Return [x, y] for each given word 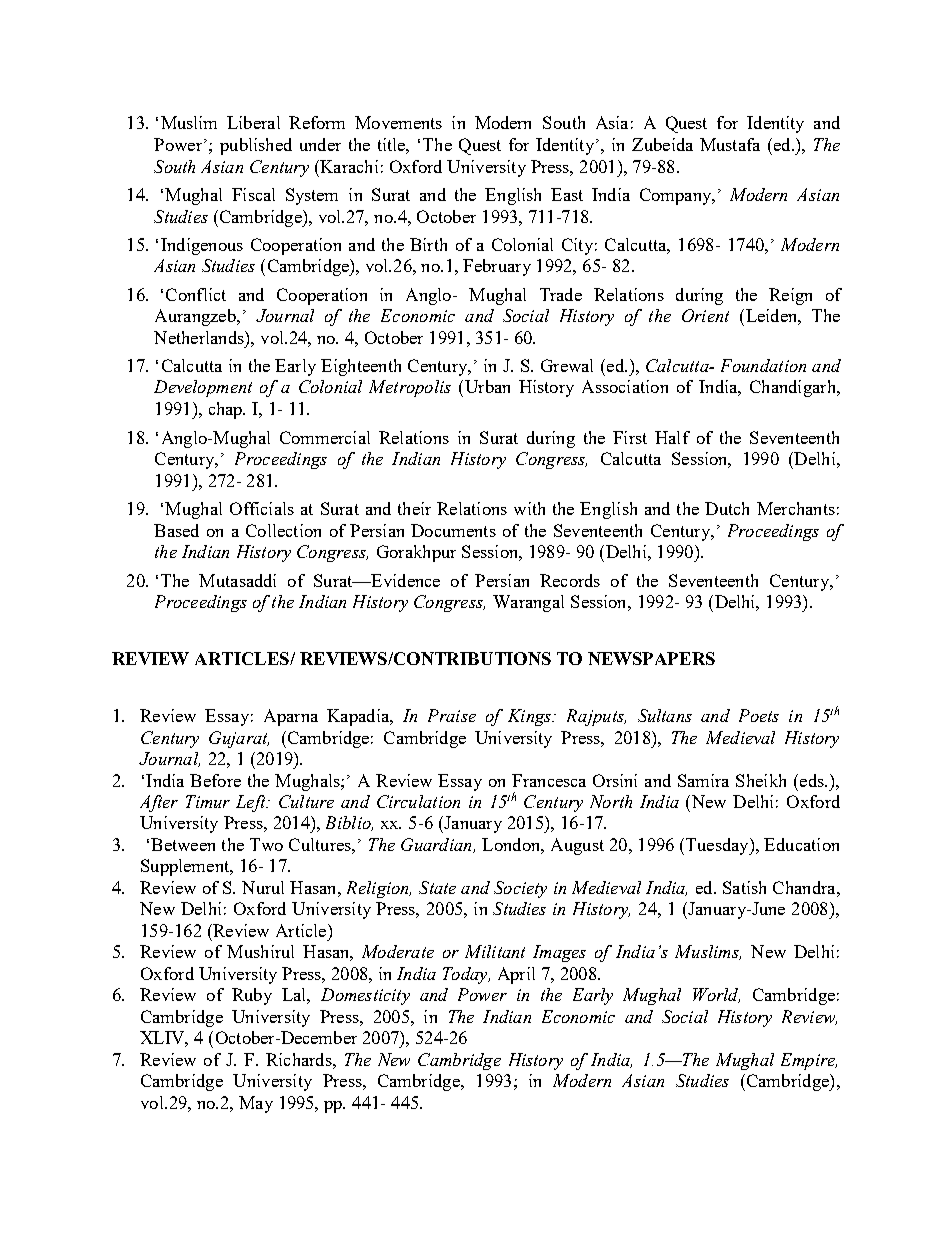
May [256, 1104]
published [256, 146]
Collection [283, 530]
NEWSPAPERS [651, 658]
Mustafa [730, 144]
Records [570, 580]
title [392, 144]
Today [466, 975]
